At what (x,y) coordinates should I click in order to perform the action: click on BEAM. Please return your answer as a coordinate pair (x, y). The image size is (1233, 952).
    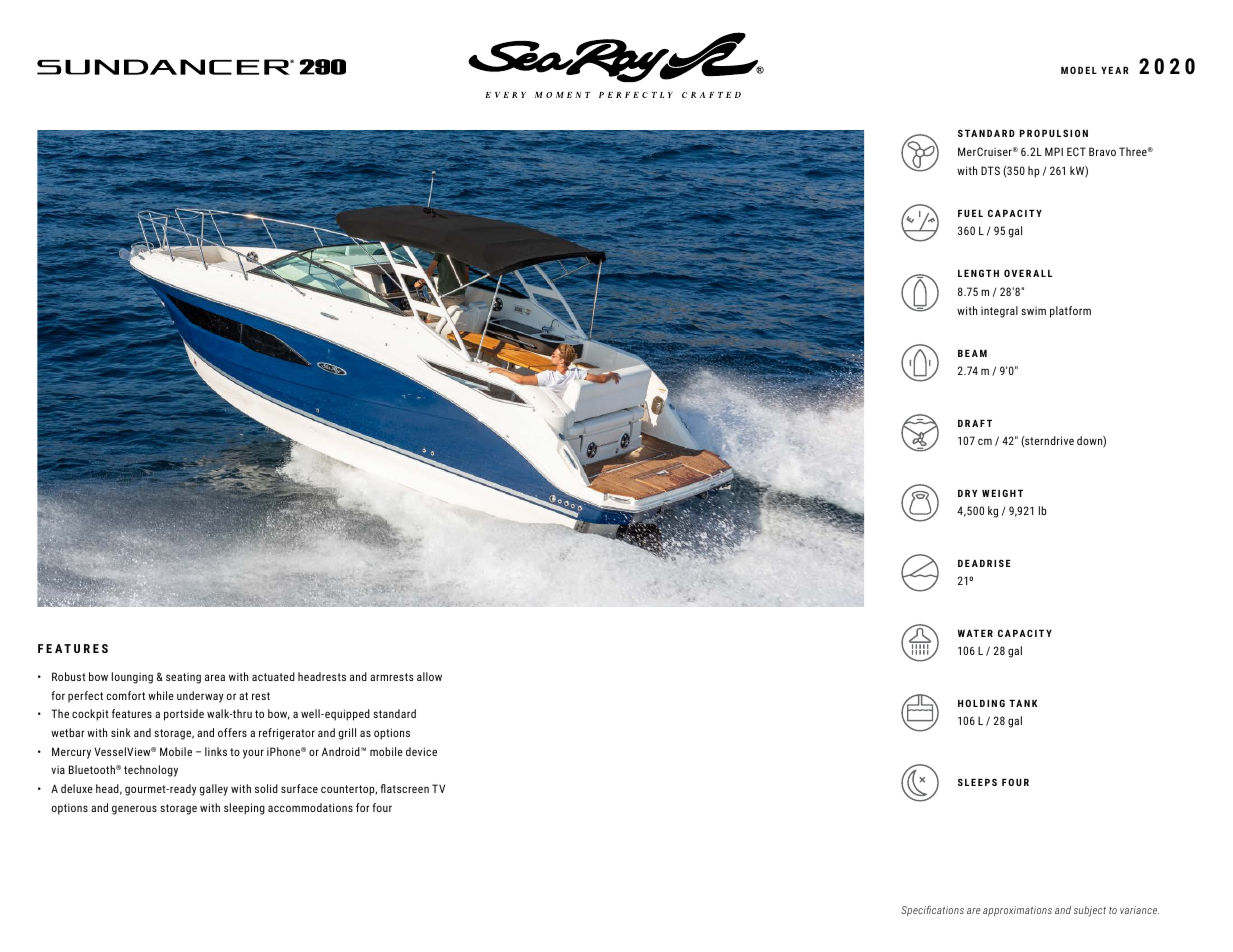
    Looking at the image, I should click on (972, 353).
